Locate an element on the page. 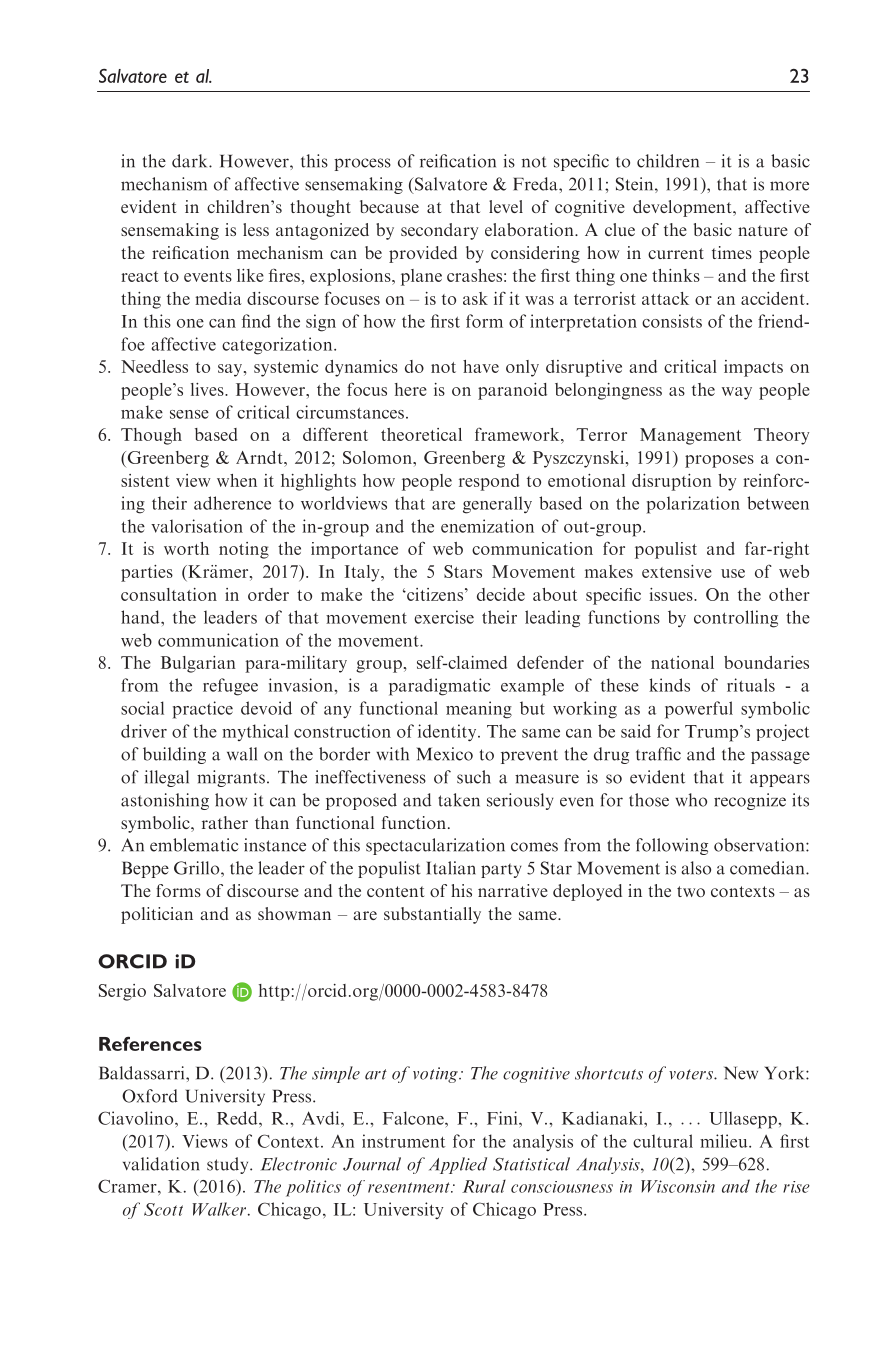 The height and width of the document is (1345, 896). rituals is located at coordinates (751, 685).
